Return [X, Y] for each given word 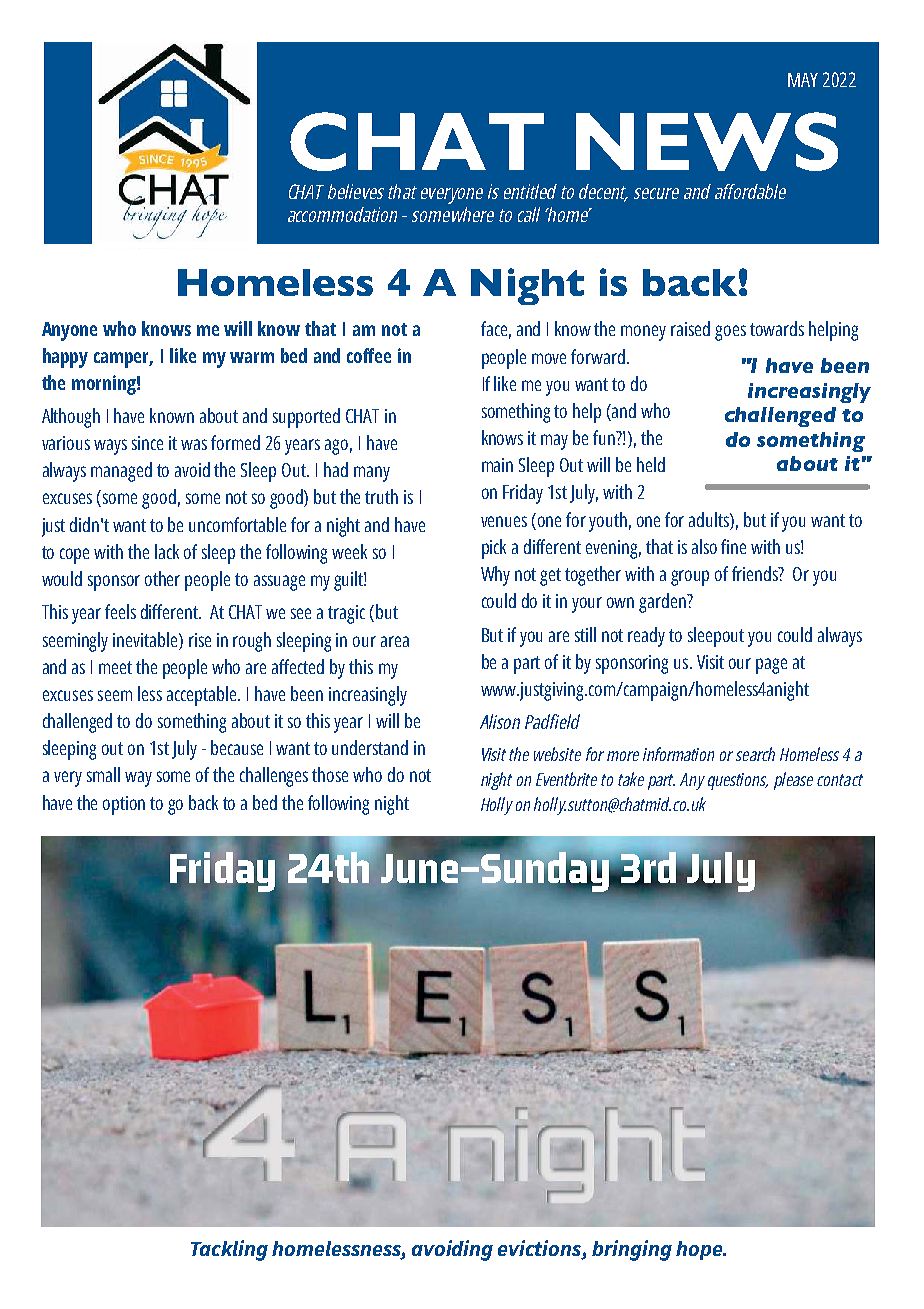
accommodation [342, 214]
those [330, 774]
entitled [530, 191]
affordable [750, 191]
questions [738, 781]
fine [733, 546]
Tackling [229, 1250]
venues [504, 521]
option [124, 805]
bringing [632, 1250]
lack [167, 551]
